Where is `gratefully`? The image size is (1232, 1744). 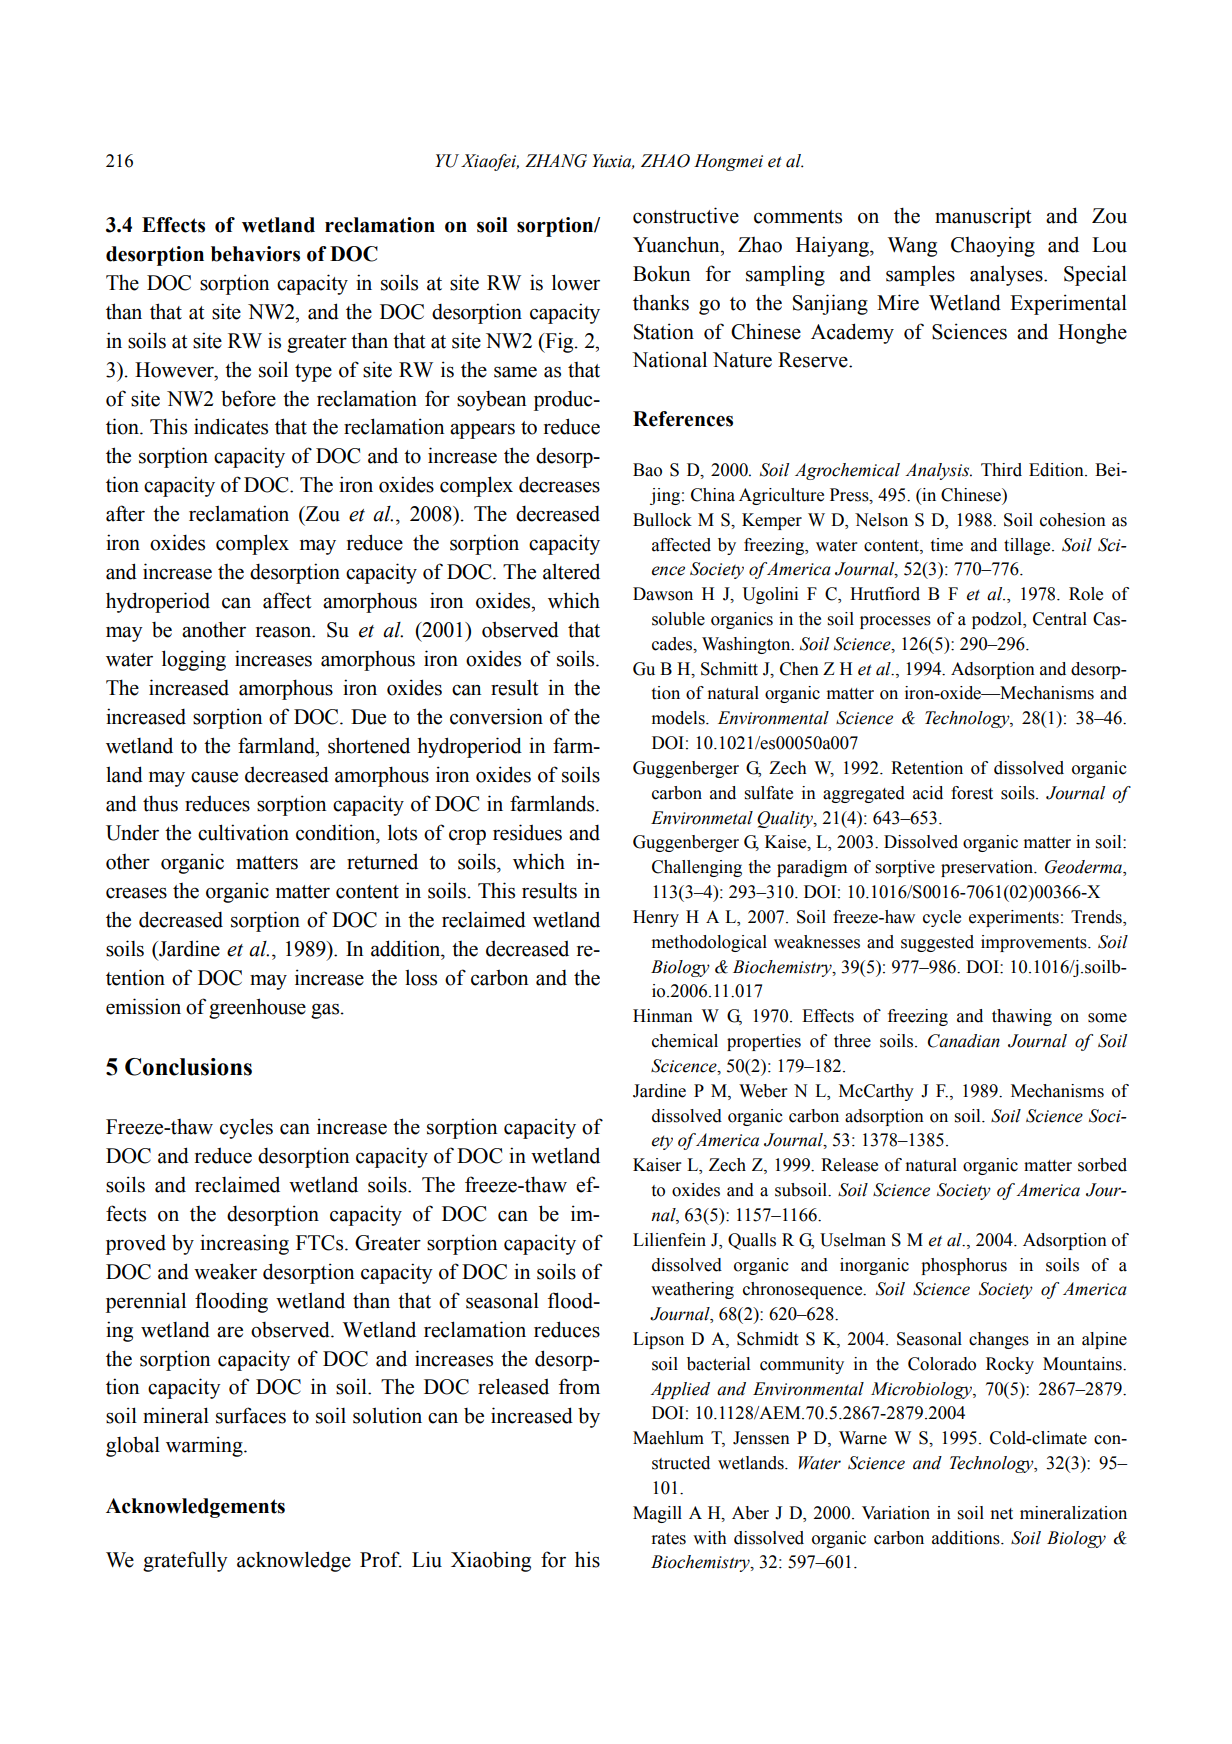 gratefully is located at coordinates (185, 1561).
